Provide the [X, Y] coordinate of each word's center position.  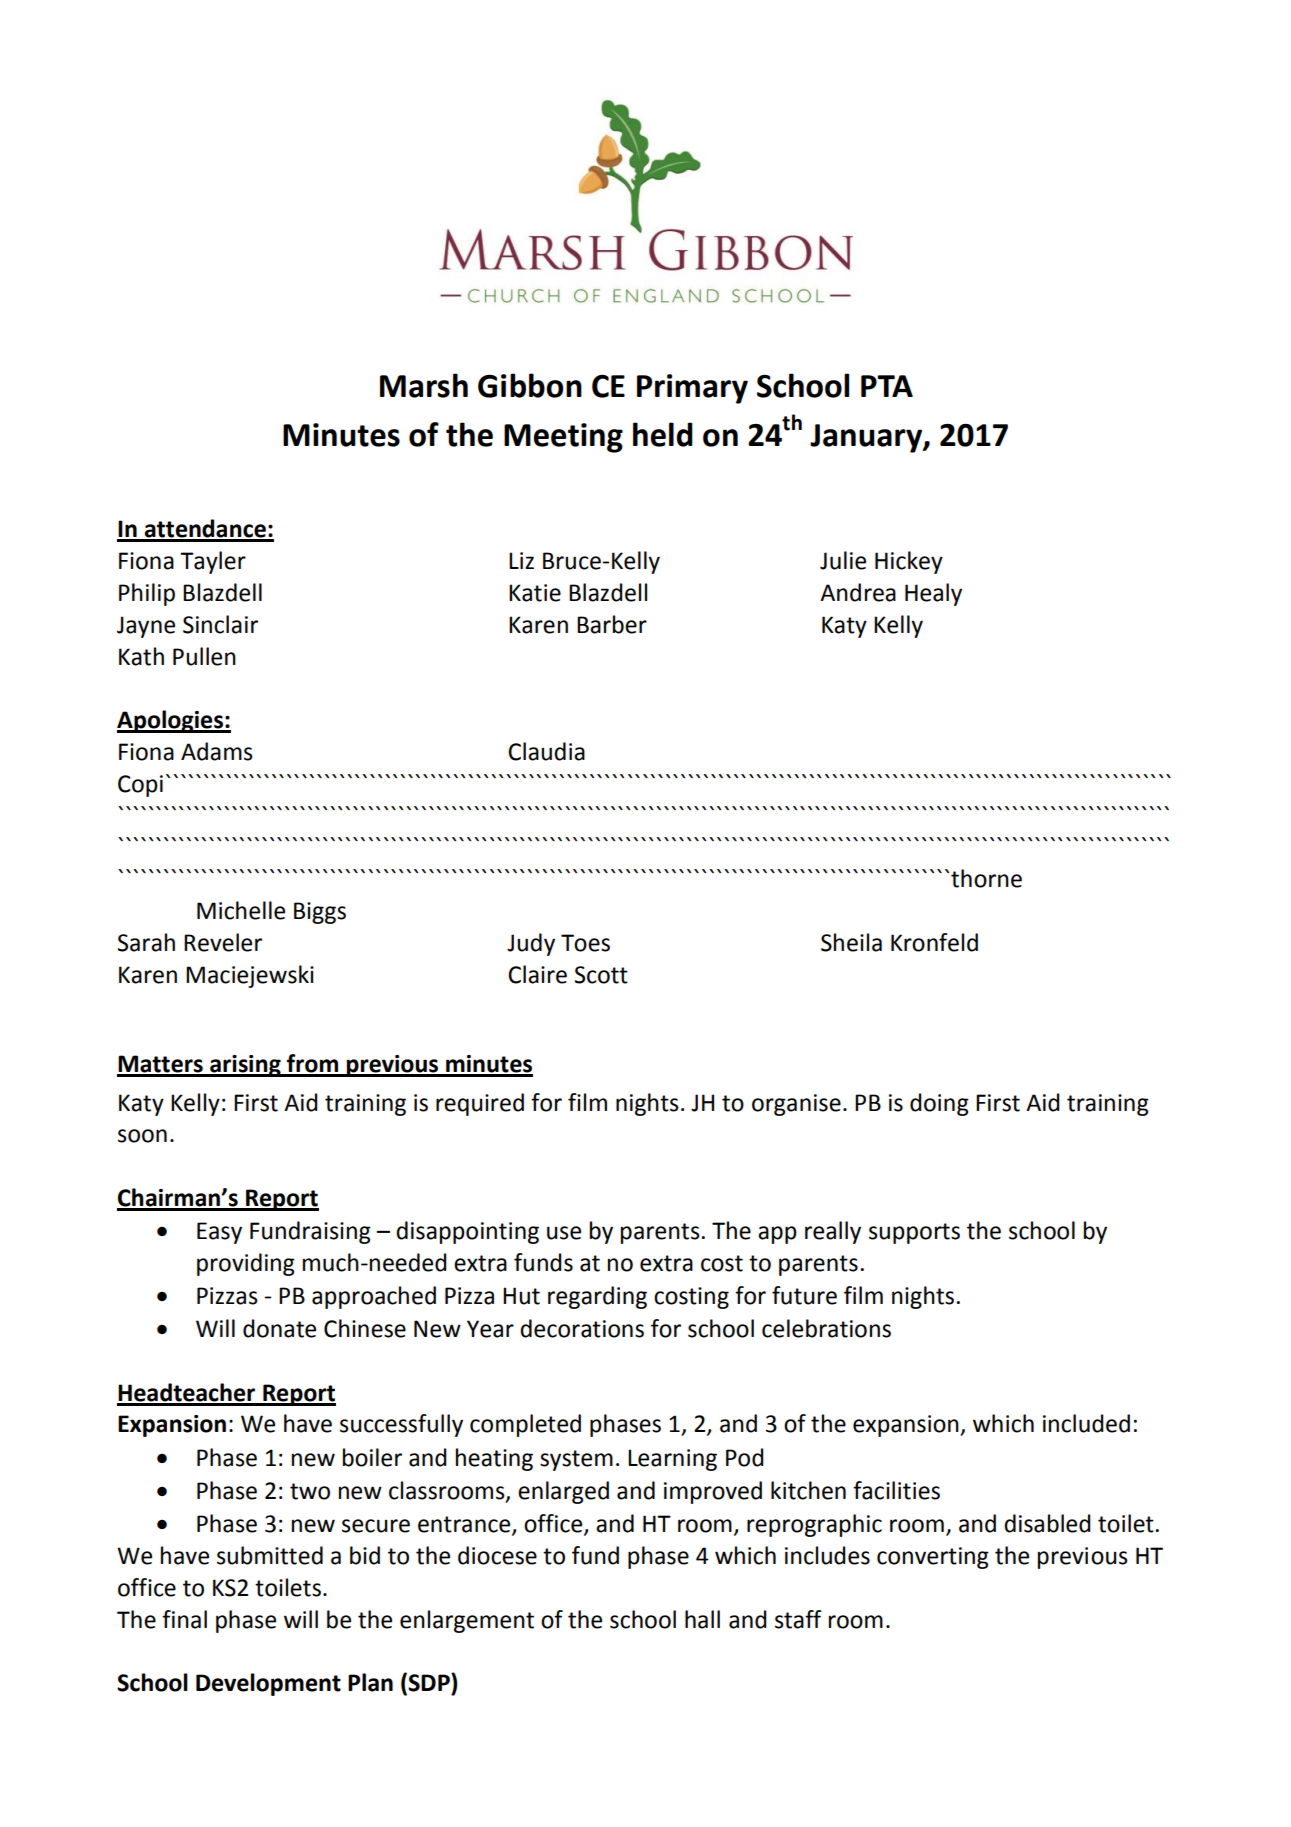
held [663, 434]
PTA [887, 386]
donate [279, 1328]
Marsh [424, 385]
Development [268, 1684]
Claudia [546, 751]
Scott [601, 975]
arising [245, 1066]
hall [702, 1619]
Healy [933, 594]
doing [939, 1104]
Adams [217, 751]
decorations [582, 1328]
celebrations [826, 1328]
